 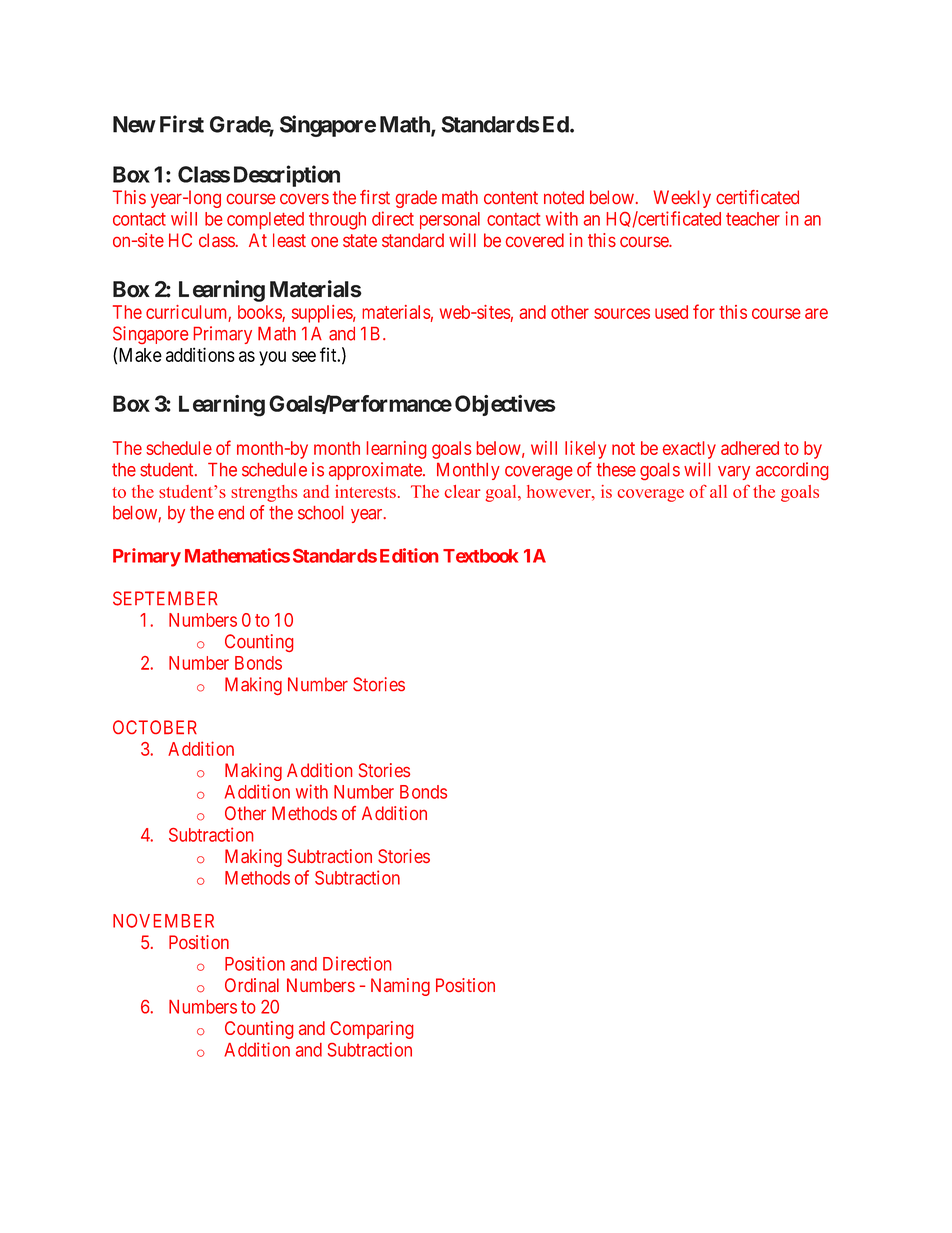 What do you see at coordinates (272, 358) in the image?
I see `you` at bounding box center [272, 358].
